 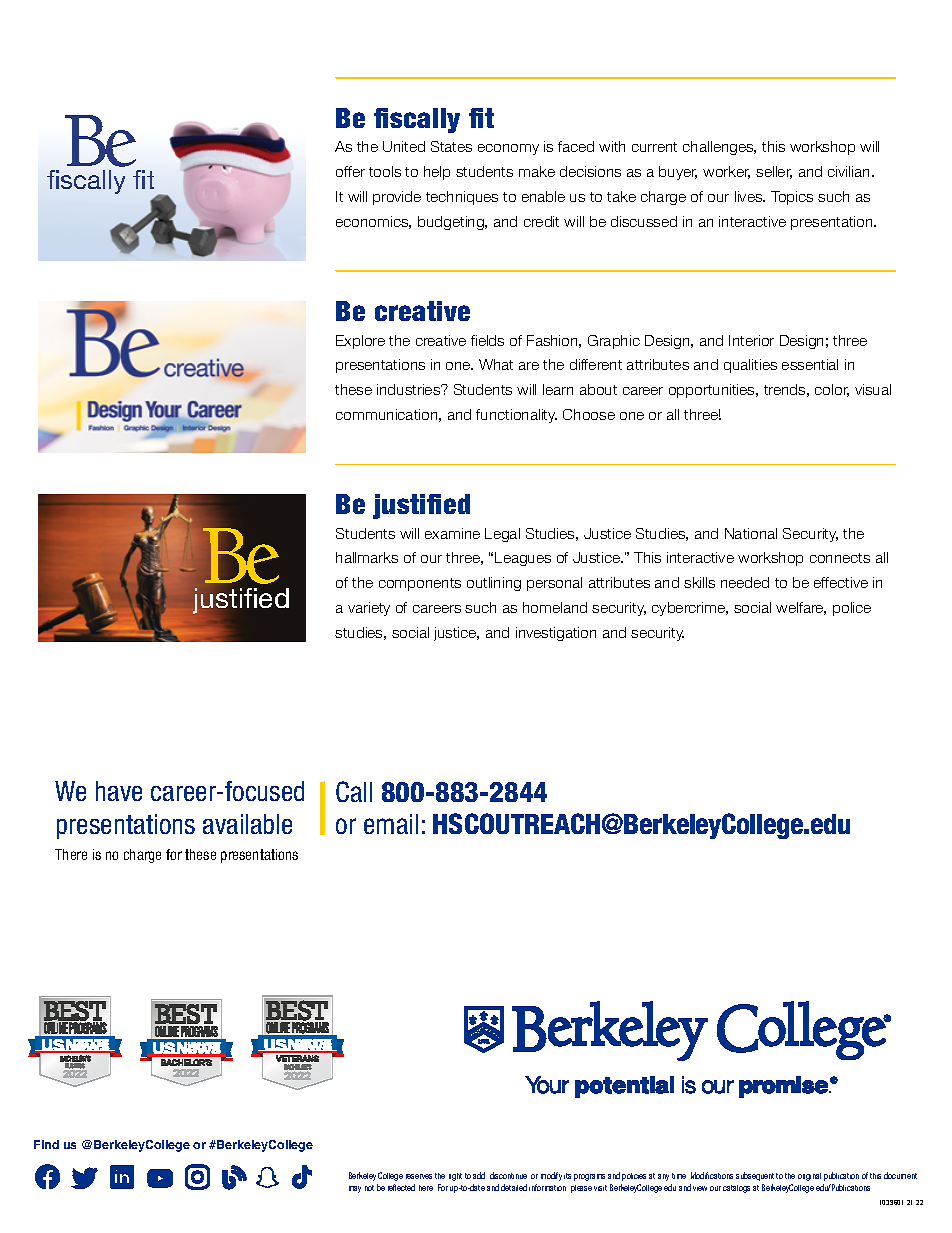 I want to click on hallmarks, so click(x=367, y=557).
